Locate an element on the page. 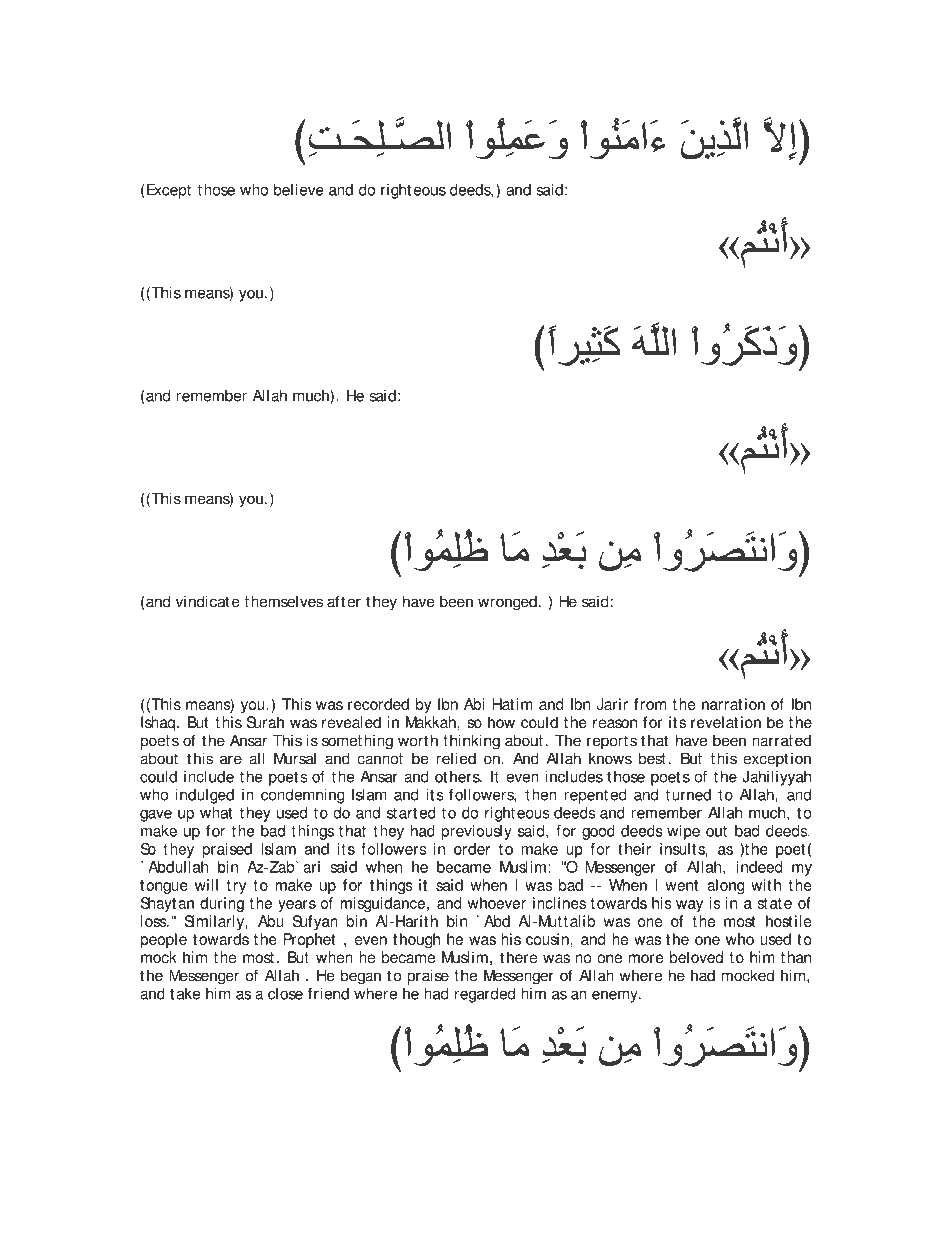 This page has width=952, height=1233. are is located at coordinates (231, 760).
